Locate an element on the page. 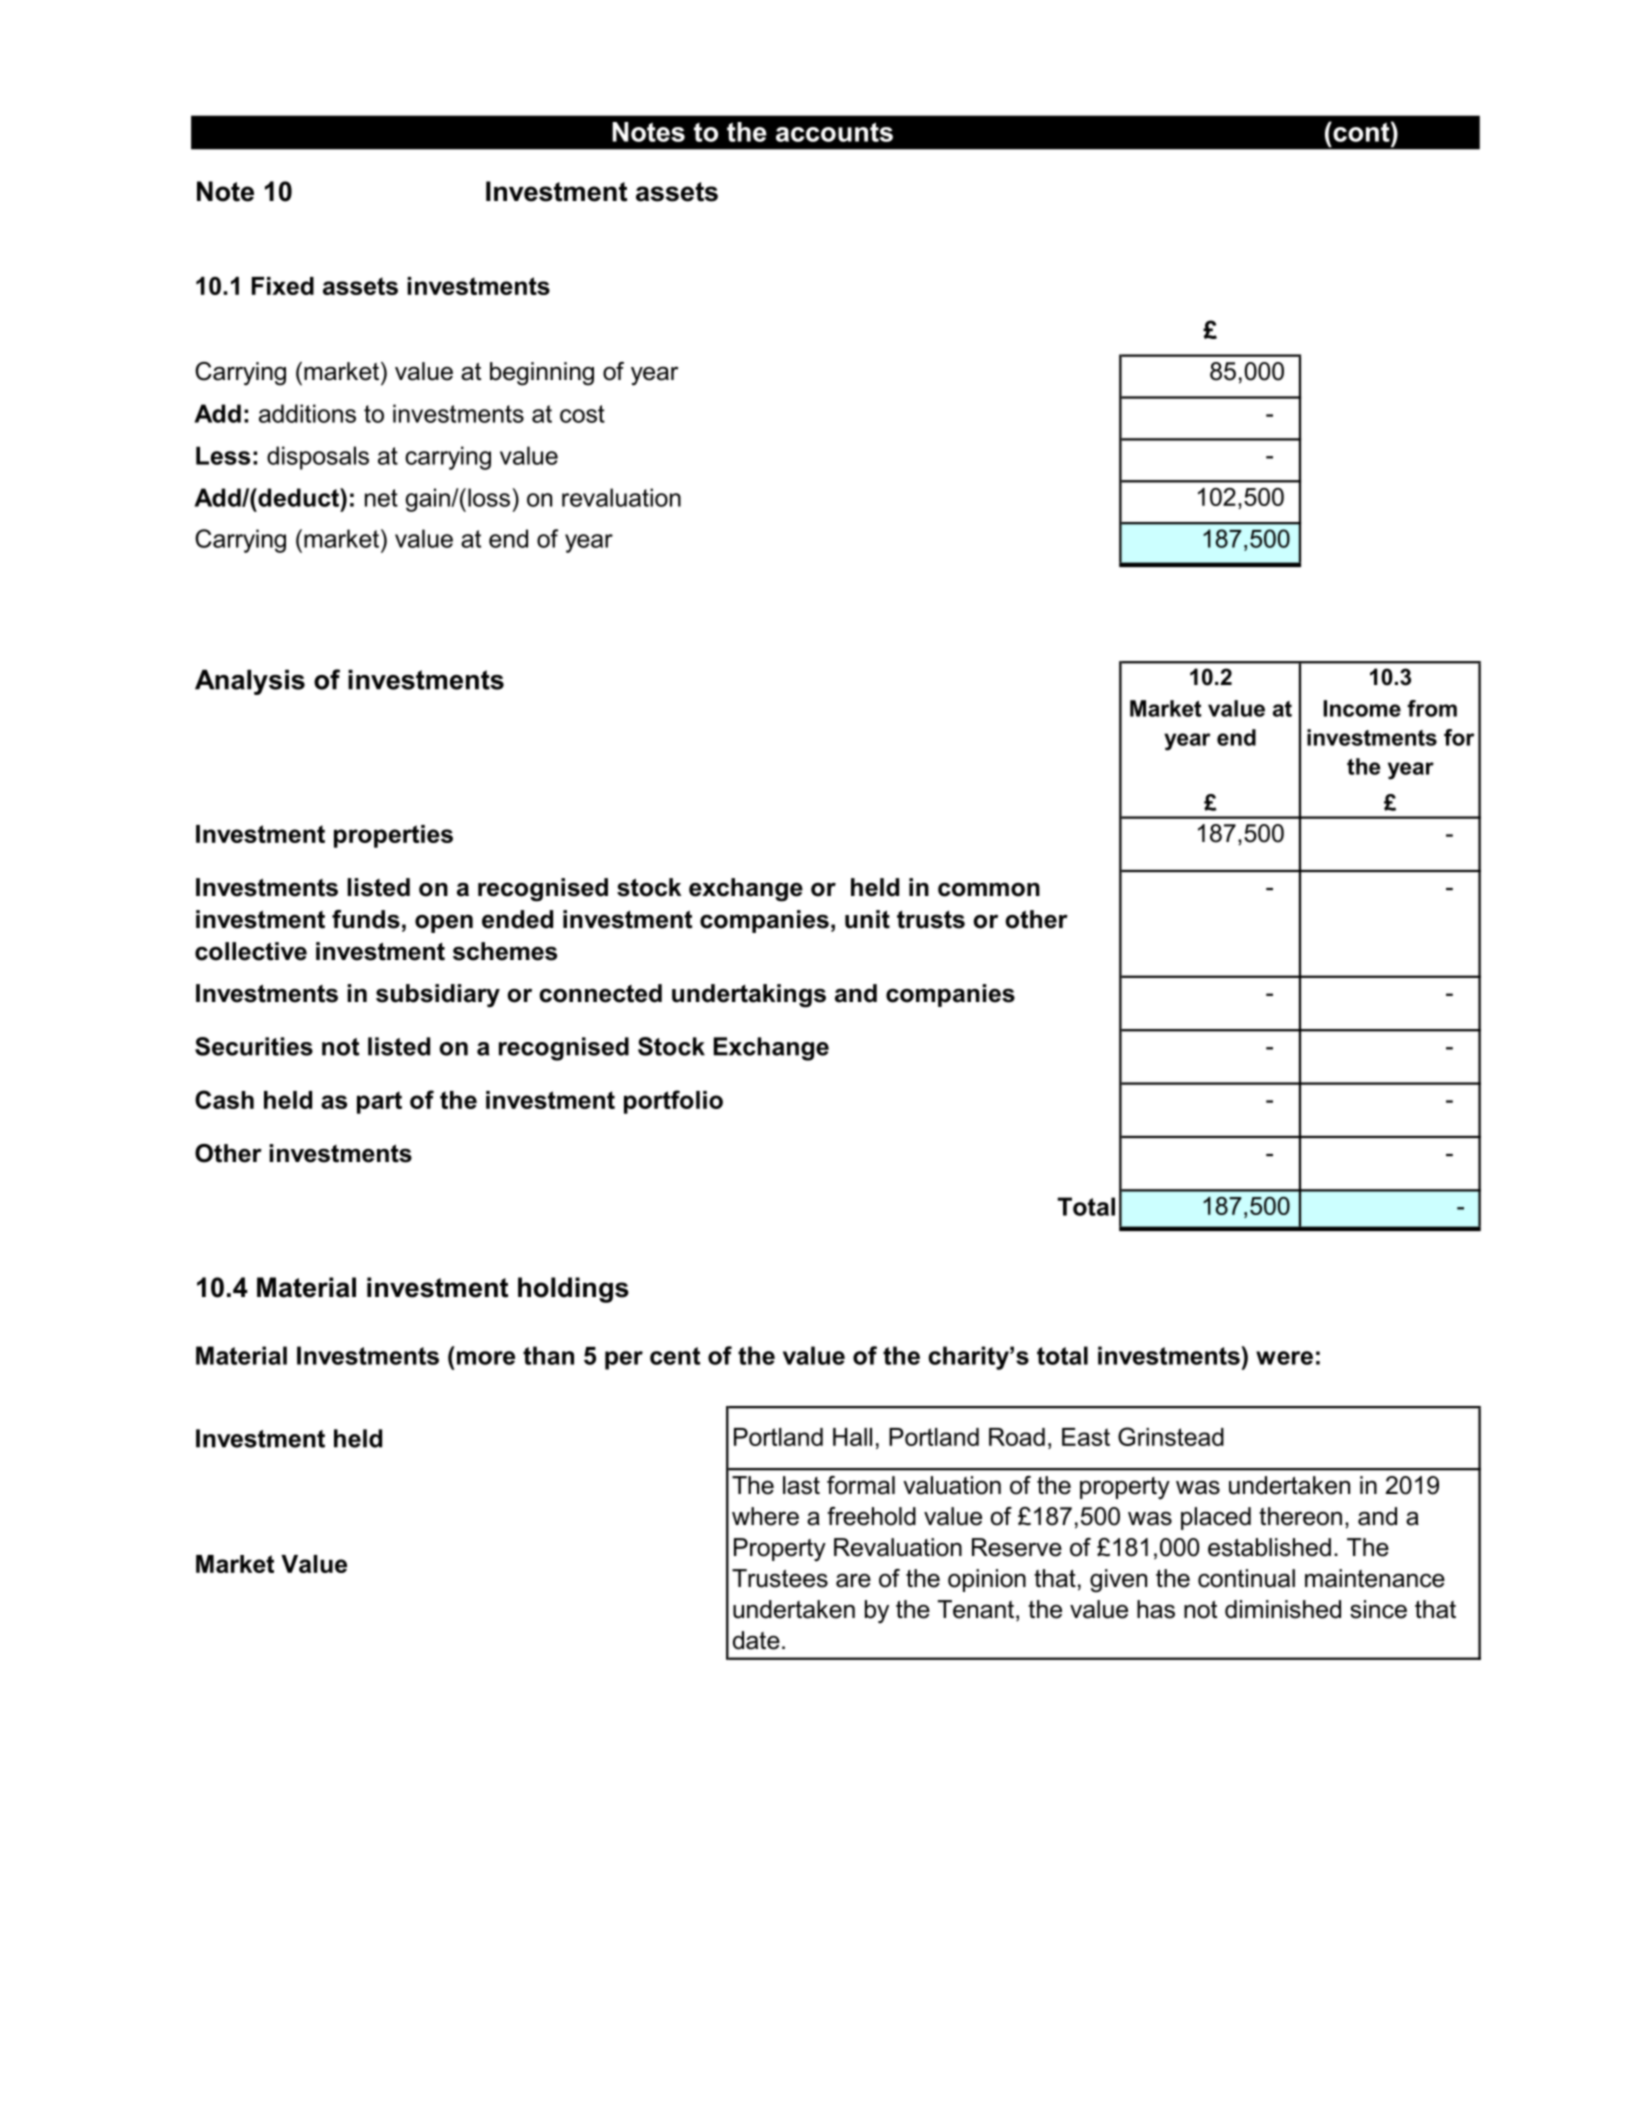 The height and width of the page is (2110, 1630). Fixed is located at coordinates (283, 286).
